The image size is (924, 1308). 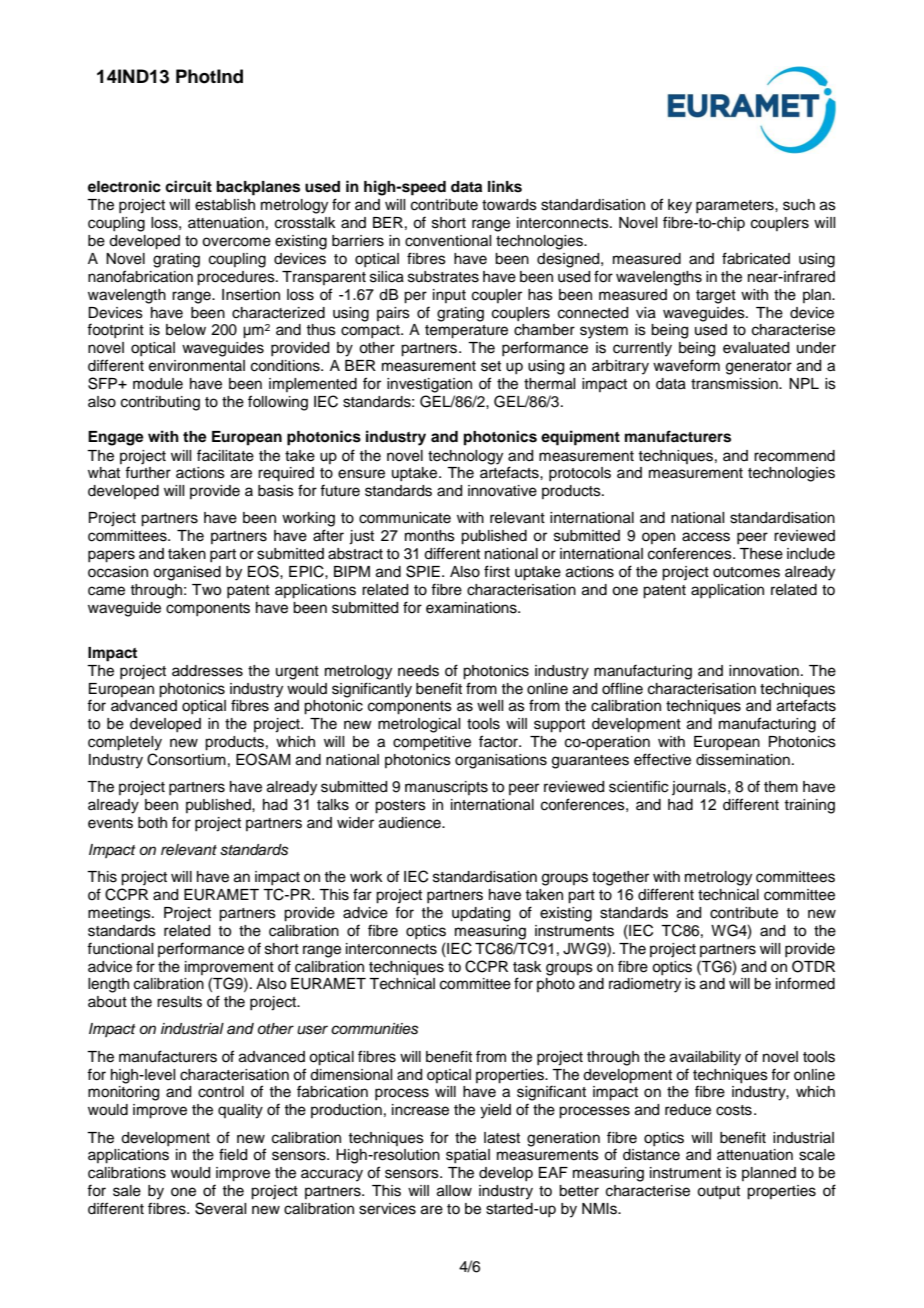 I want to click on parameters, so click(x=736, y=206).
